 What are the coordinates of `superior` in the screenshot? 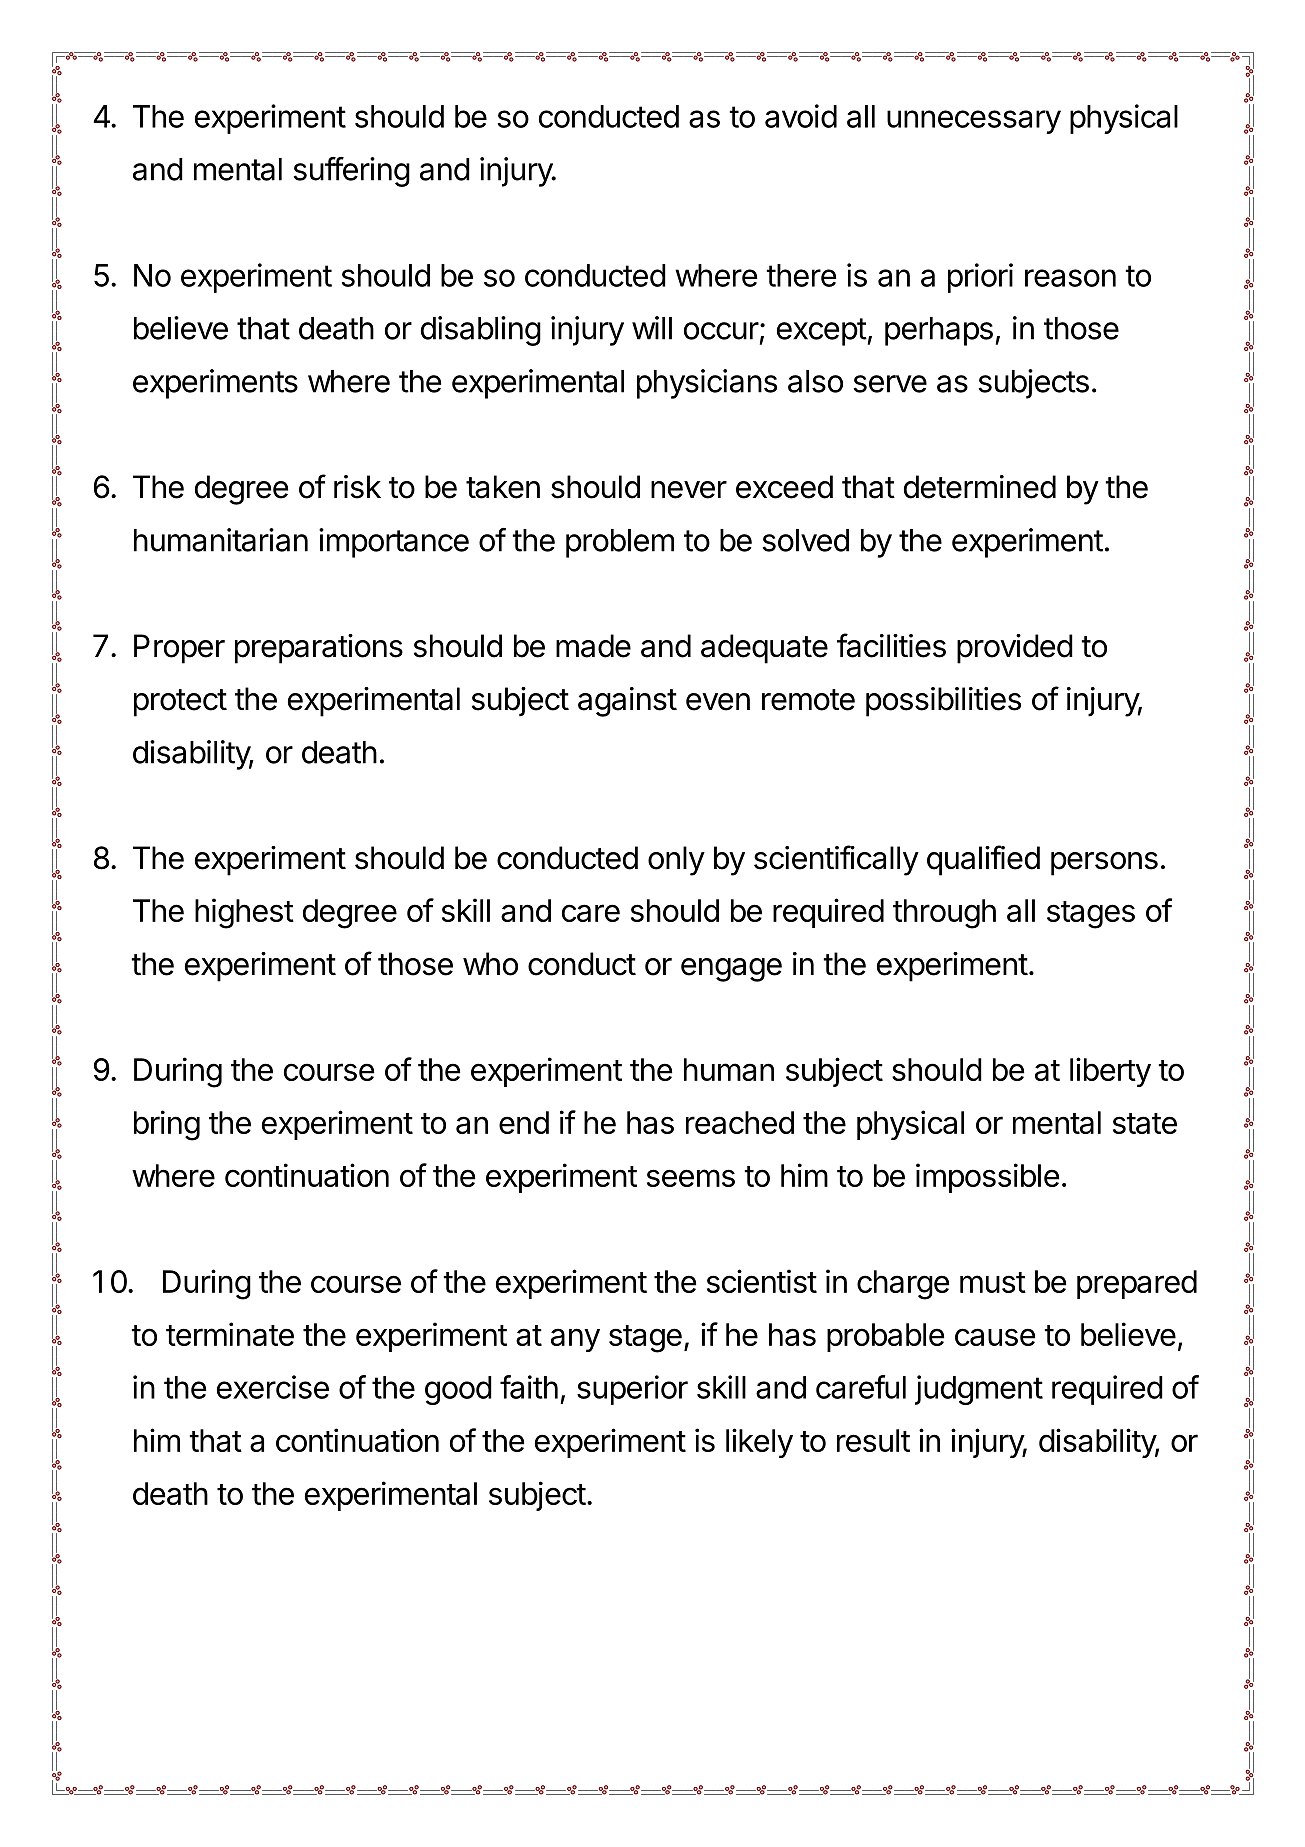 It's located at (632, 1390).
